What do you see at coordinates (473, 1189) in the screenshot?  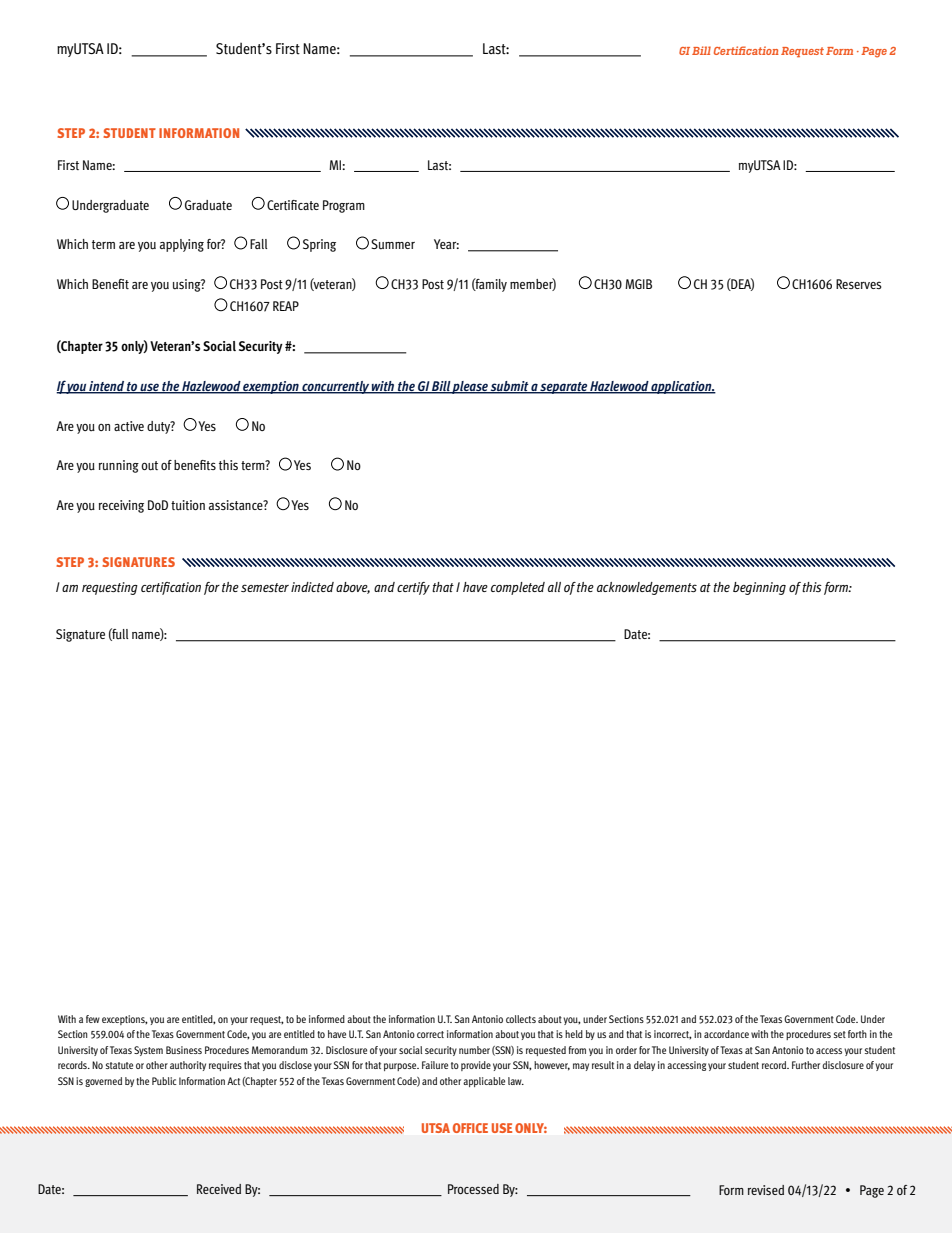 I see `Processed` at bounding box center [473, 1189].
